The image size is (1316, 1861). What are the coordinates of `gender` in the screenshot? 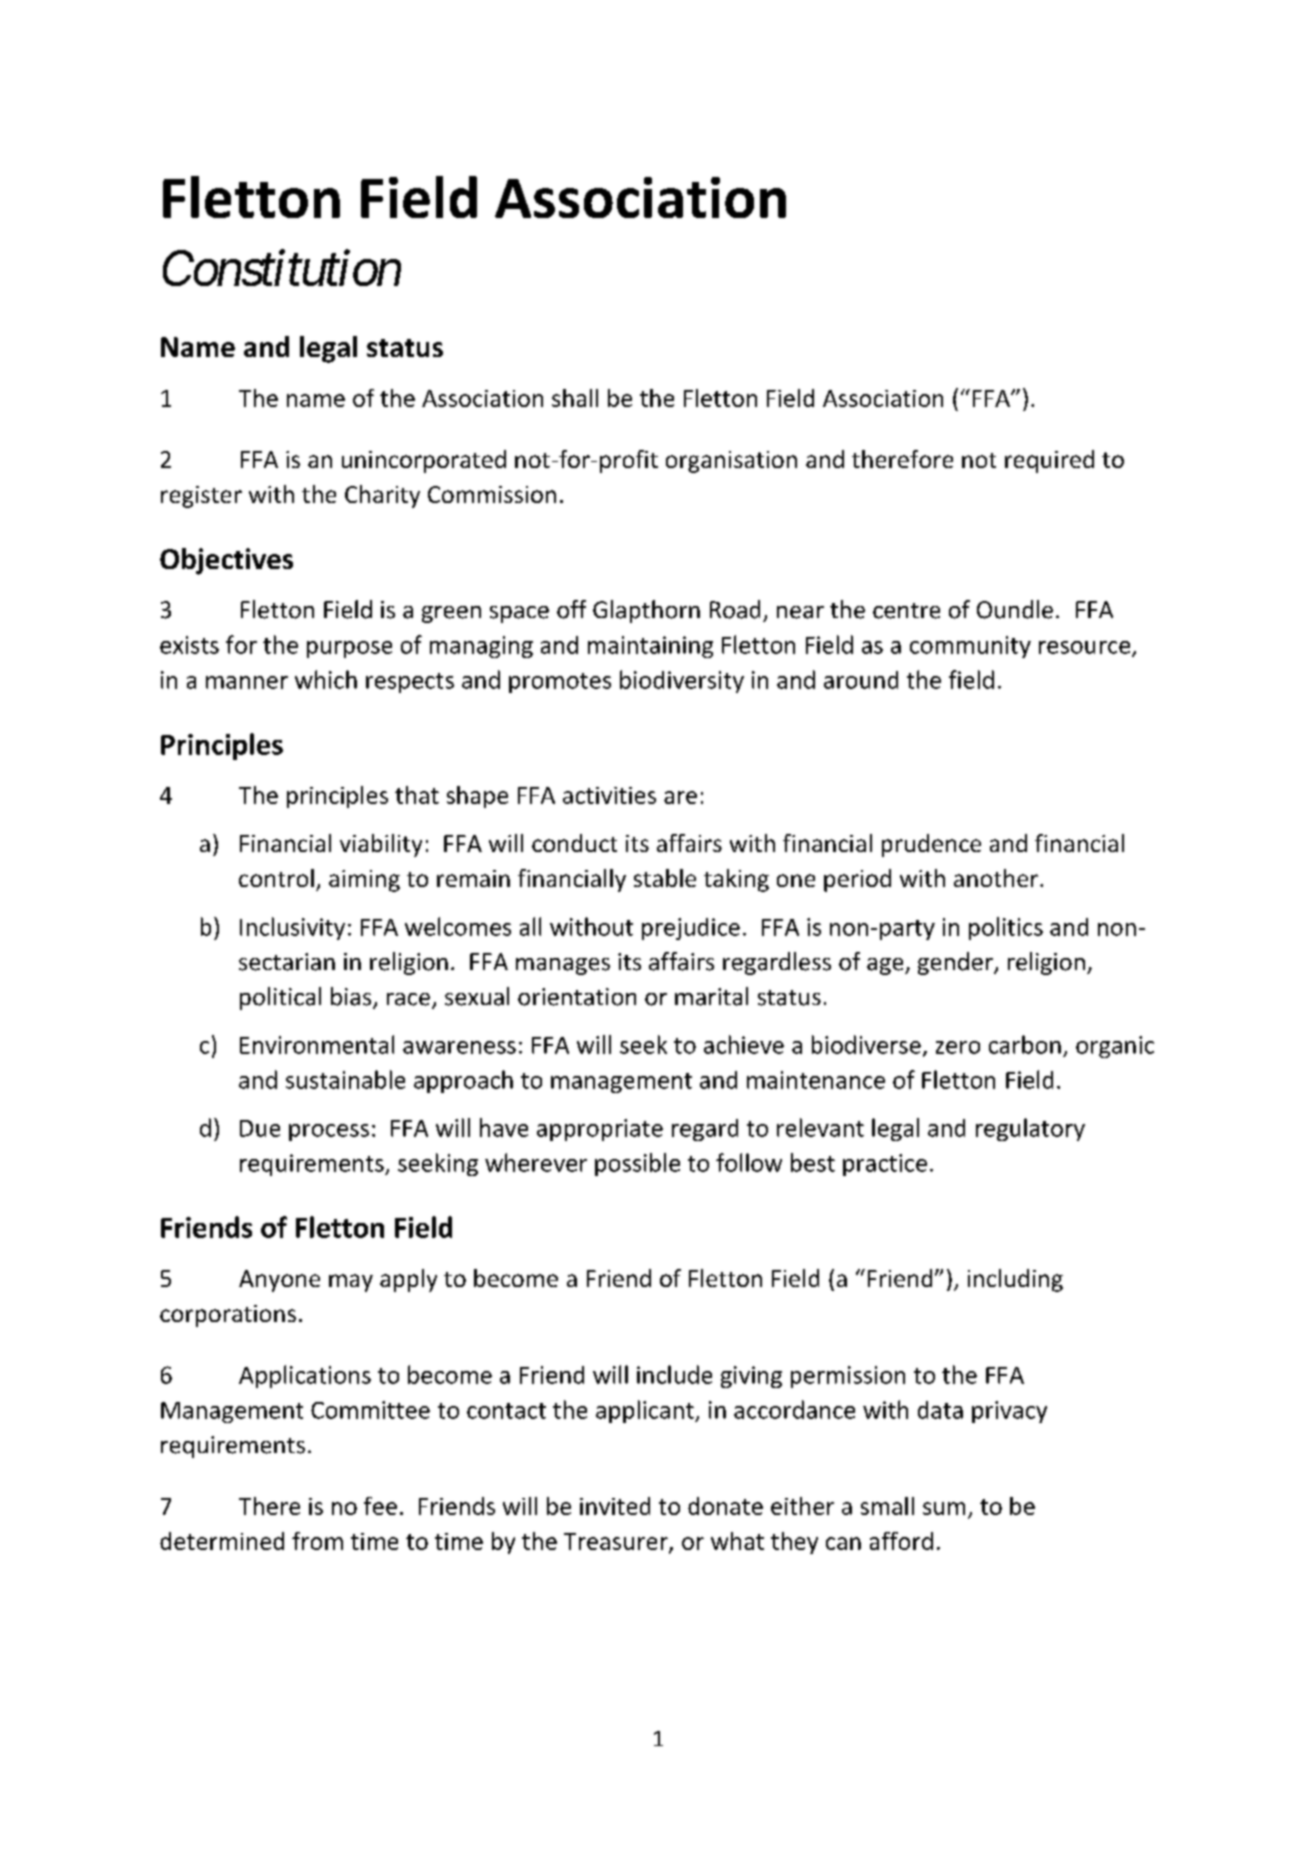 It's located at (956, 963).
